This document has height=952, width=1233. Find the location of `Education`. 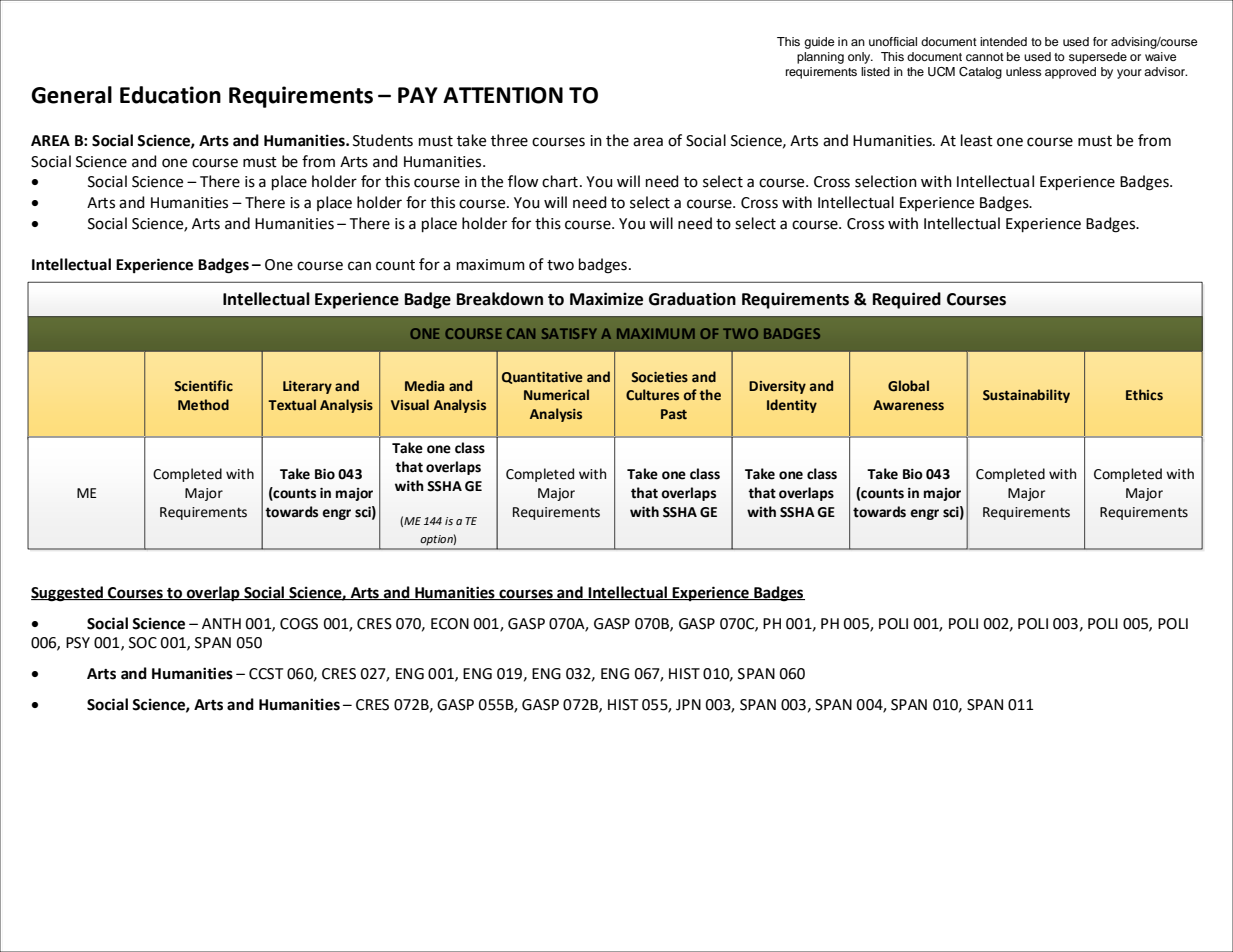

Education is located at coordinates (170, 95).
